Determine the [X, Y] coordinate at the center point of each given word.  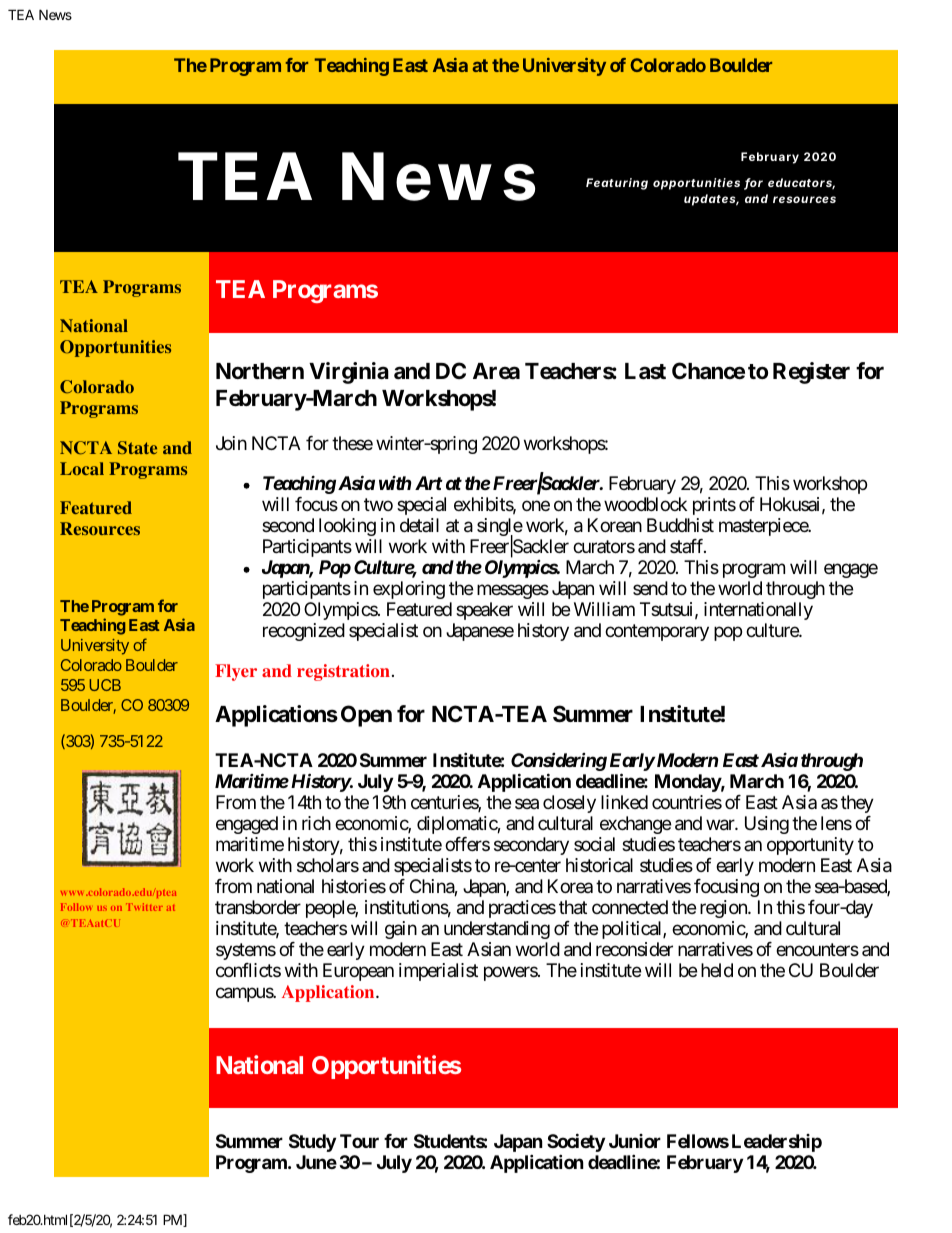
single [500, 528]
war [721, 825]
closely [569, 804]
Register [811, 373]
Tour [359, 1141]
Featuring [617, 184]
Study [312, 1143]
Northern [260, 371]
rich [316, 823]
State [137, 447]
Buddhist [680, 525]
